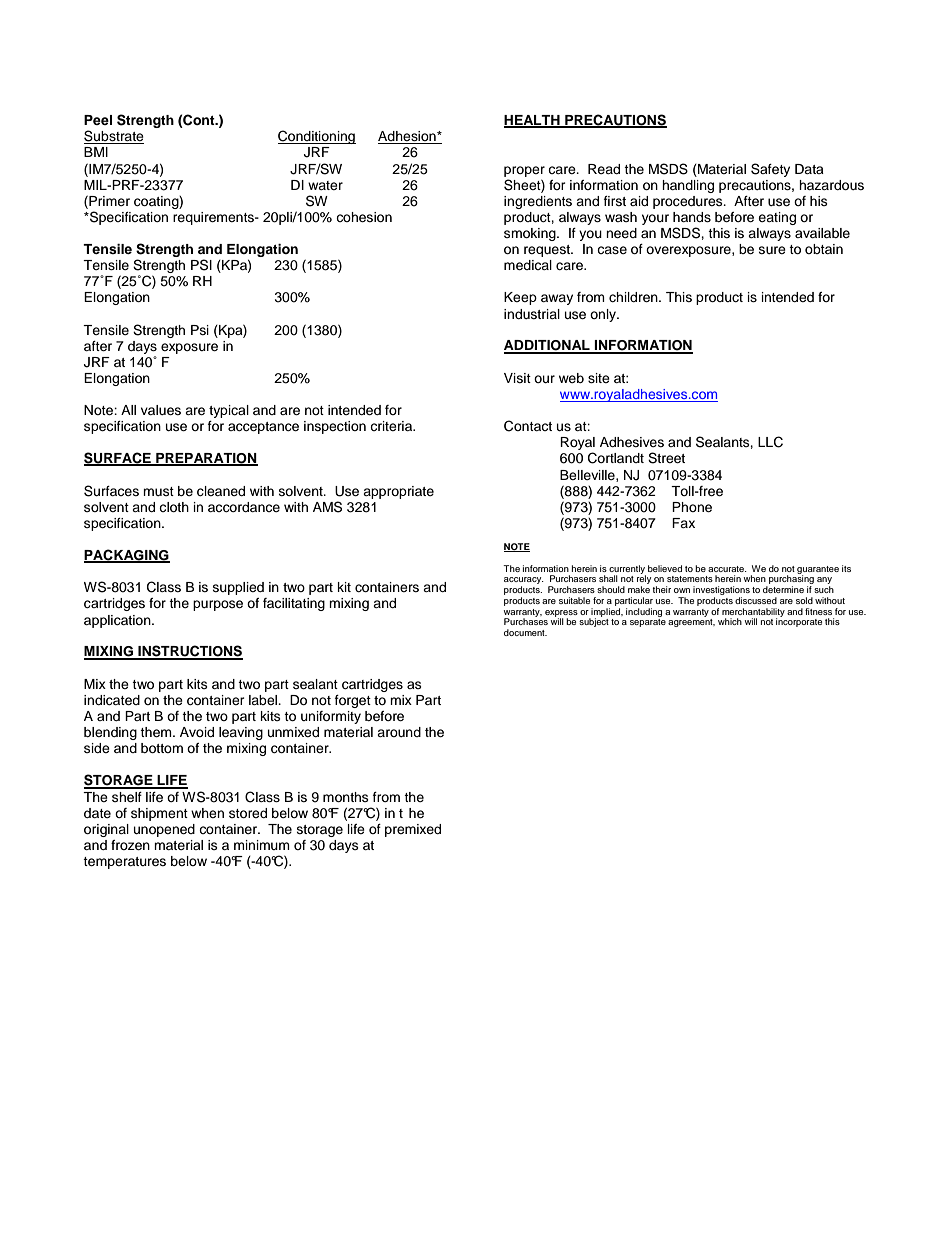 The image size is (952, 1233). Describe the element at coordinates (158, 491) in the document. I see `must` at that location.
